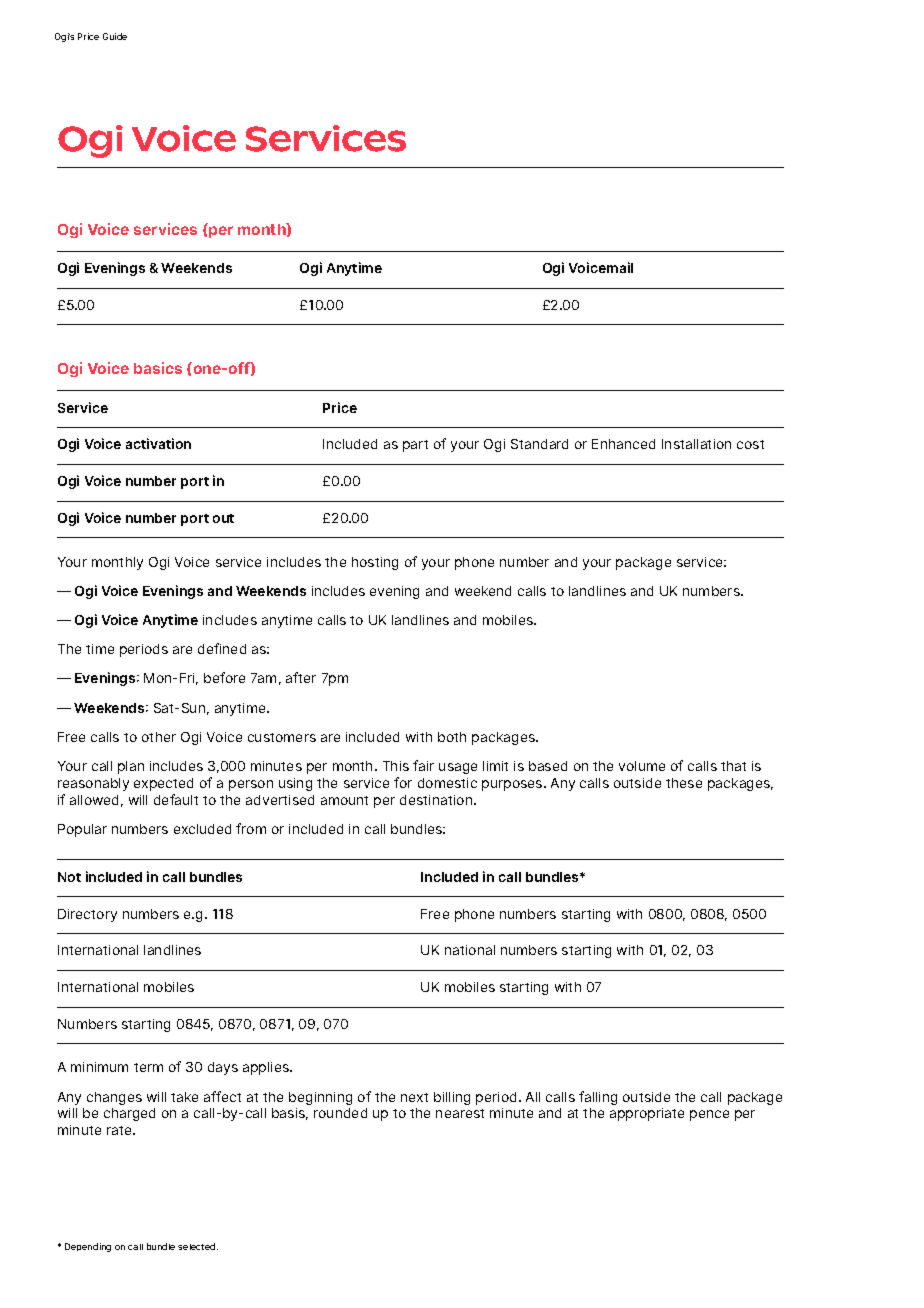 The height and width of the screenshot is (1308, 924). What do you see at coordinates (696, 444) in the screenshot?
I see `Installation` at bounding box center [696, 444].
